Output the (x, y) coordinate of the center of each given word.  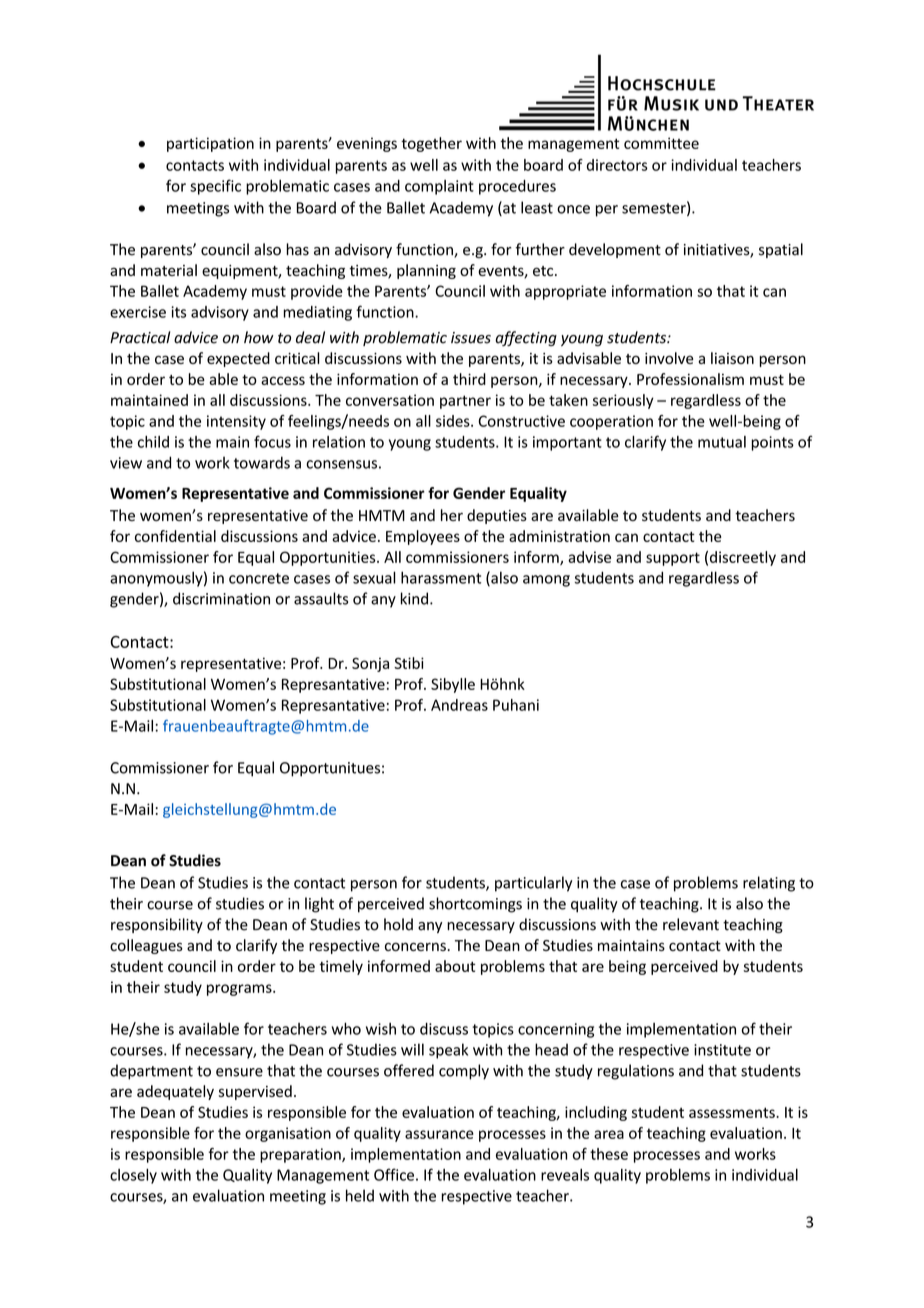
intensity (236, 422)
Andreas (459, 705)
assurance (439, 1134)
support (673, 559)
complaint (439, 187)
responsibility (157, 925)
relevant (691, 924)
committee (661, 143)
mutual (722, 442)
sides (454, 421)
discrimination (221, 598)
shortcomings (475, 905)
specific (215, 187)
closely (133, 1176)
